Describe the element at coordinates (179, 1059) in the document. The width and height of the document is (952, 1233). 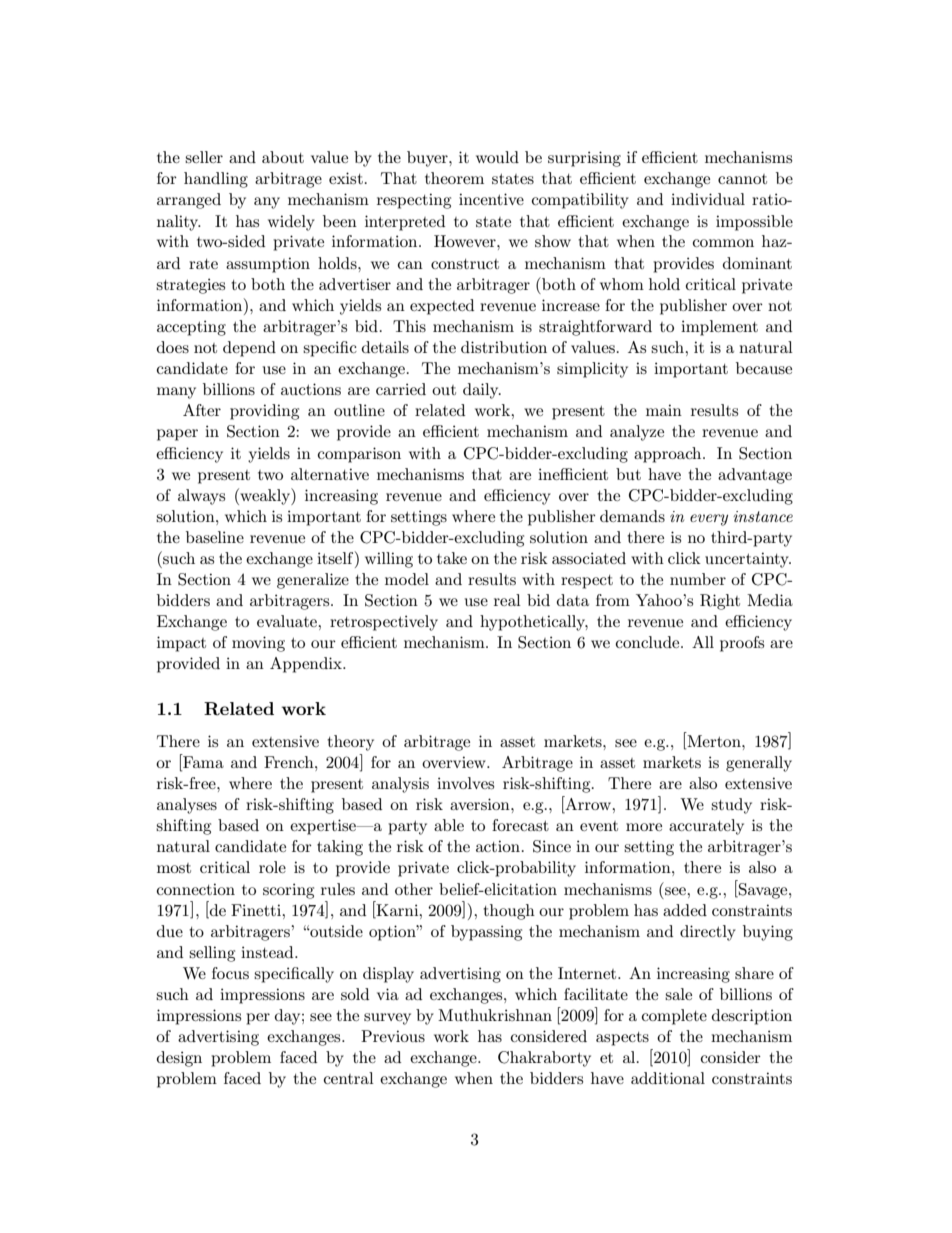
I see `design` at that location.
